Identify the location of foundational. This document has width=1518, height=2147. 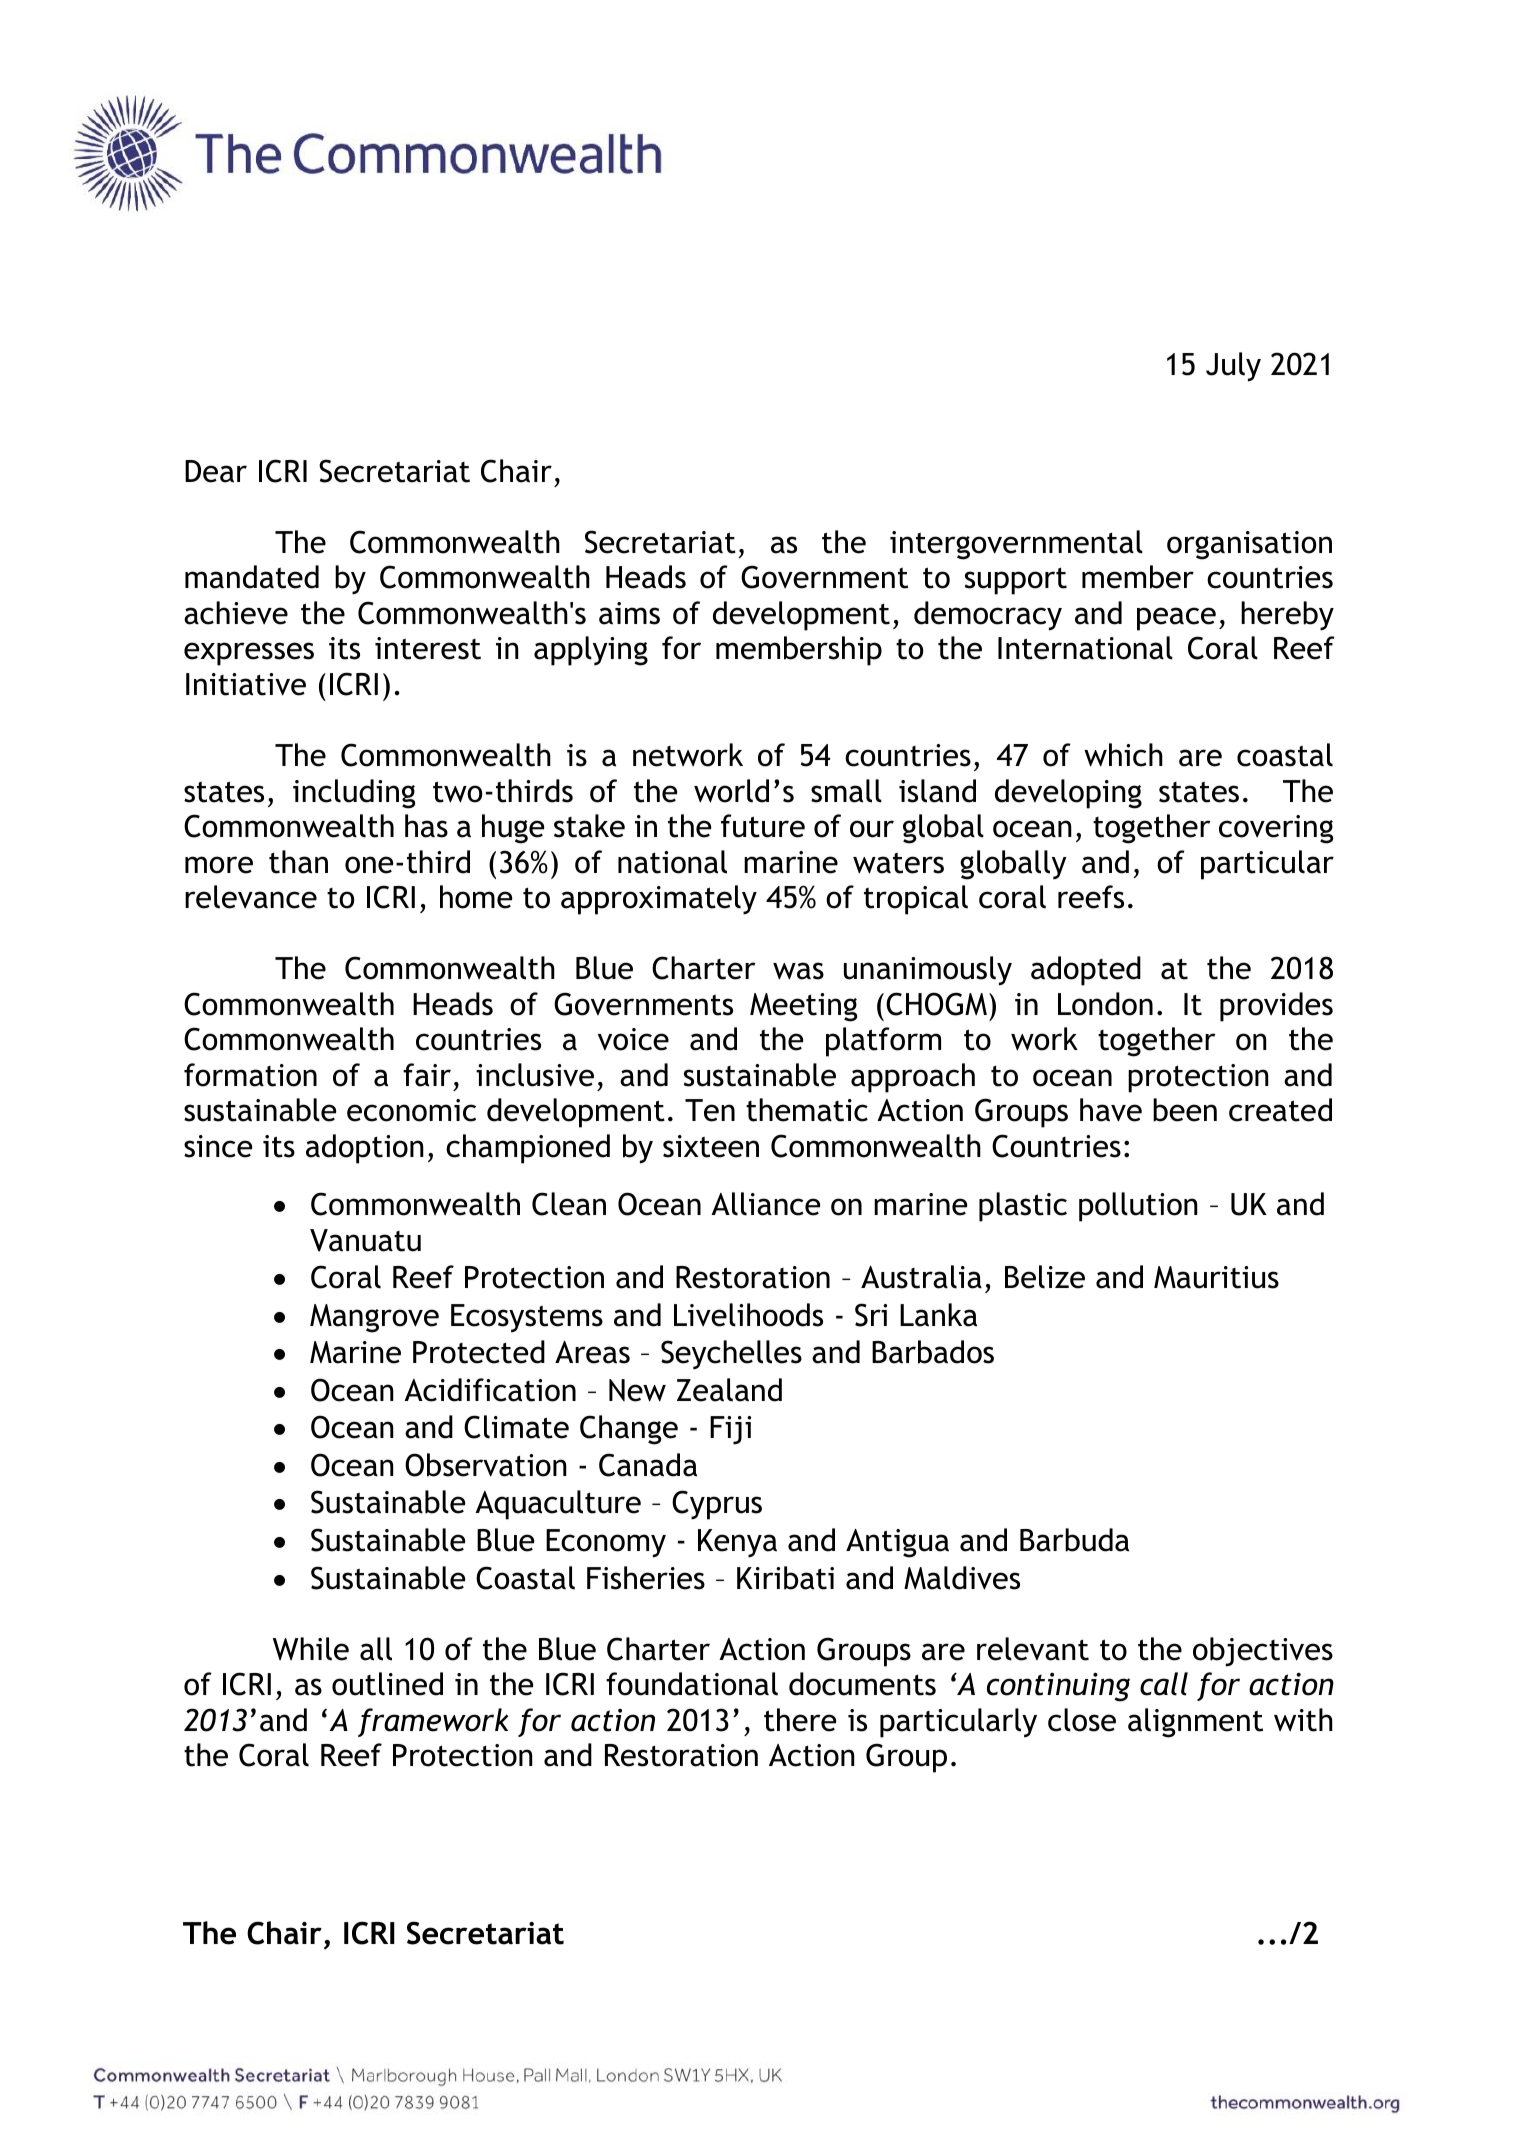
(692, 1684).
